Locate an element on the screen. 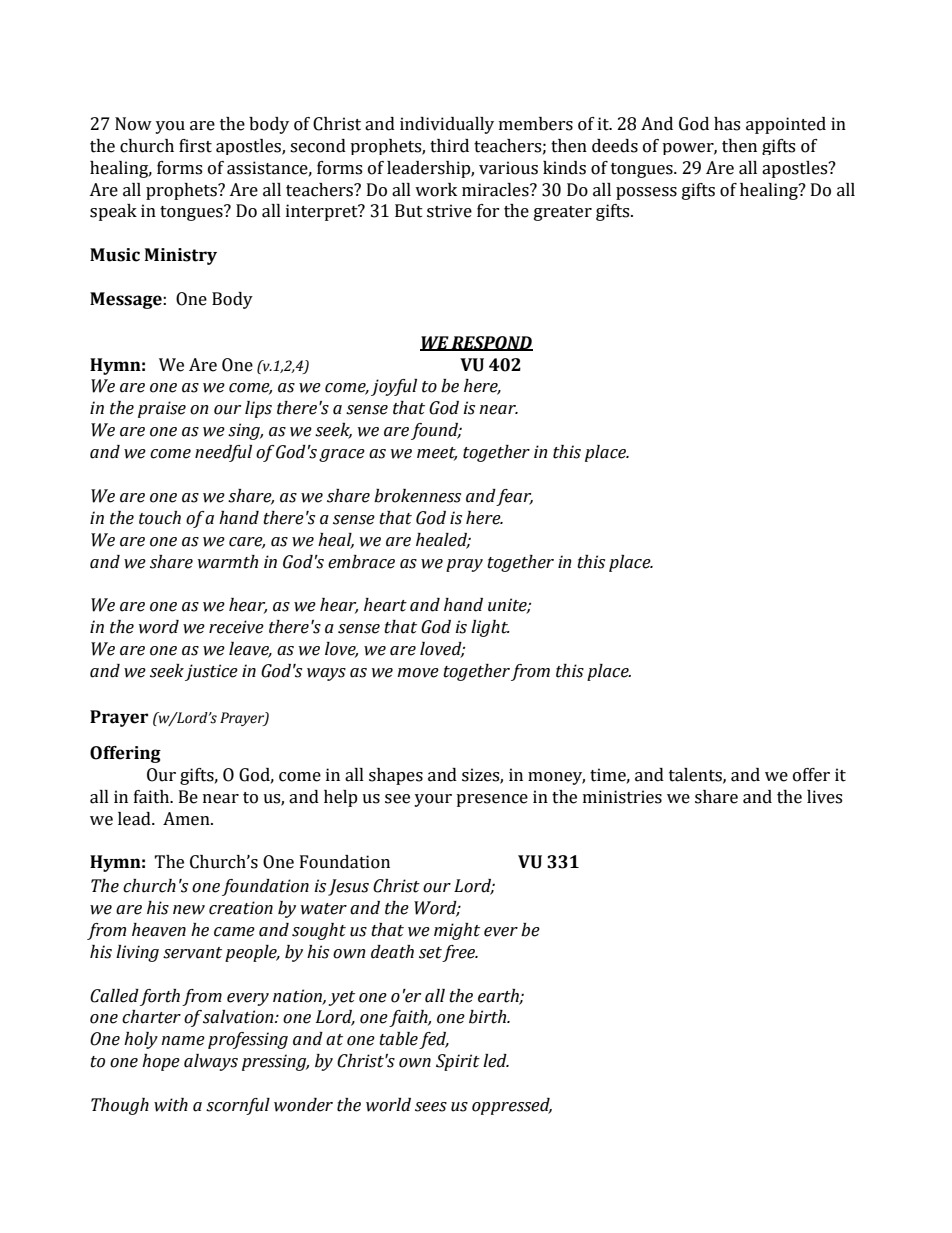 This screenshot has height=1233, width=952. new is located at coordinates (189, 910).
